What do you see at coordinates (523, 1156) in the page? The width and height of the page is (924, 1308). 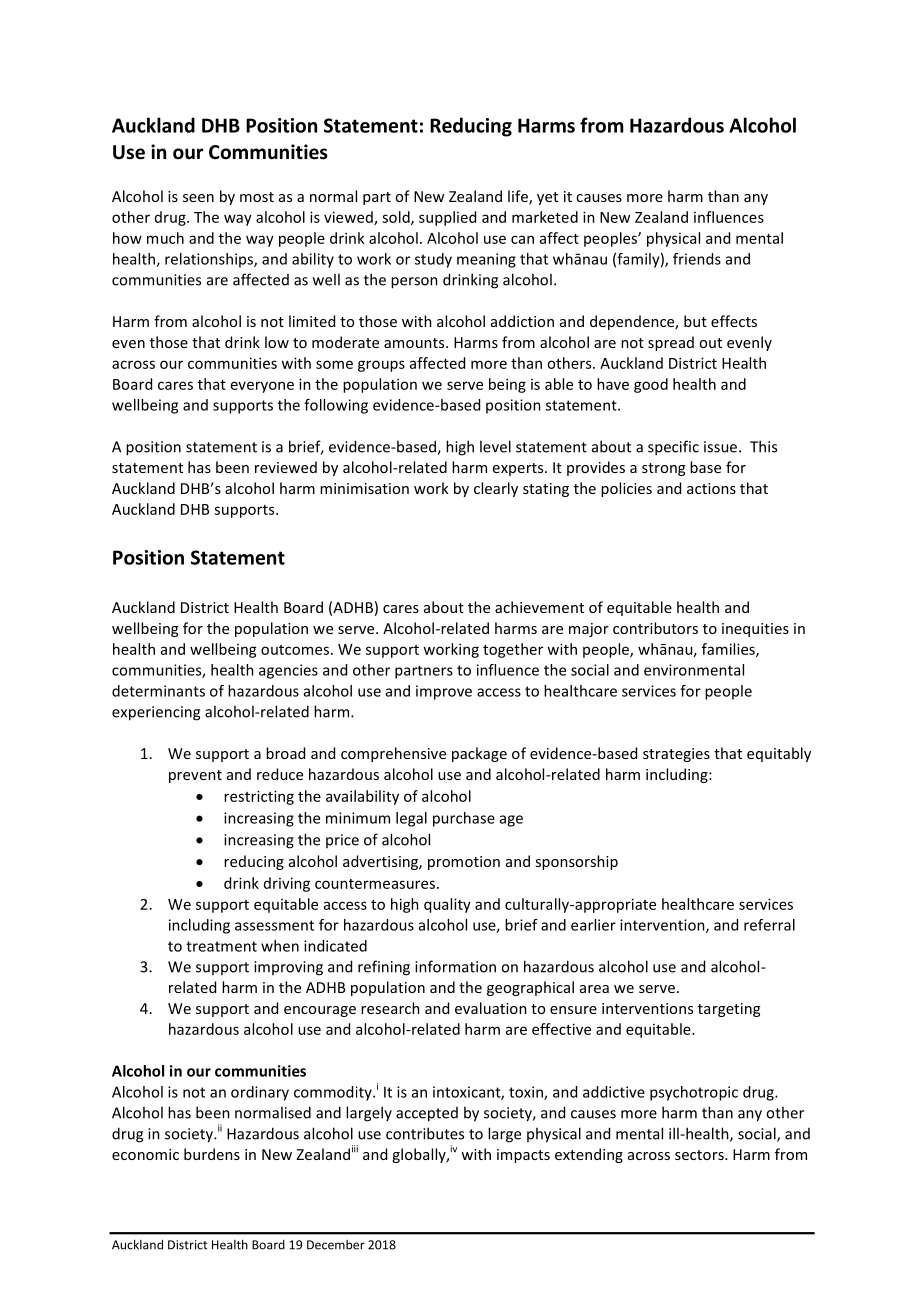 I see `impacts` at bounding box center [523, 1156].
